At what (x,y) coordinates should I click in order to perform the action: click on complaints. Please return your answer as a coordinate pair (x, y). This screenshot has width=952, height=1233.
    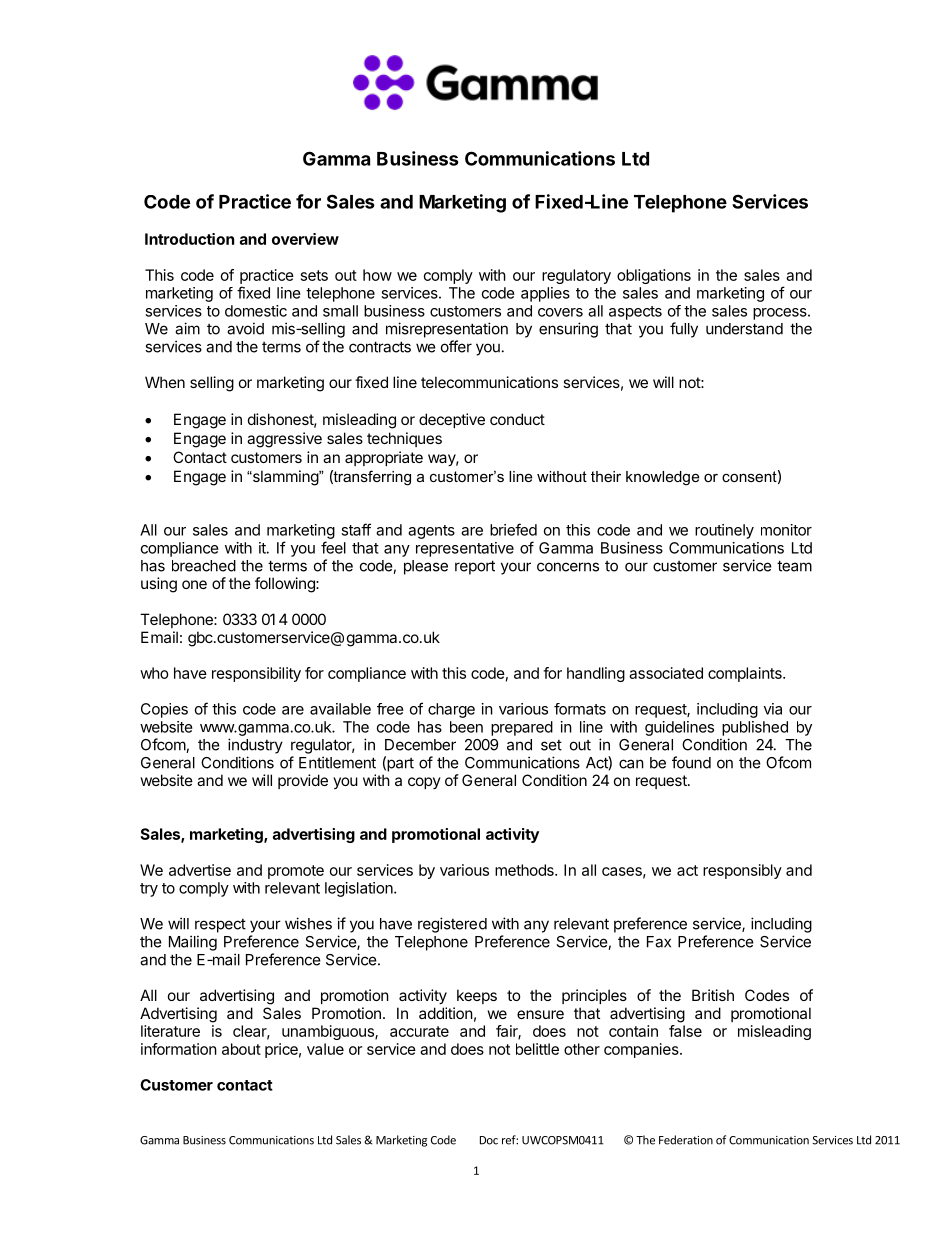
    Looking at the image, I should click on (746, 674).
